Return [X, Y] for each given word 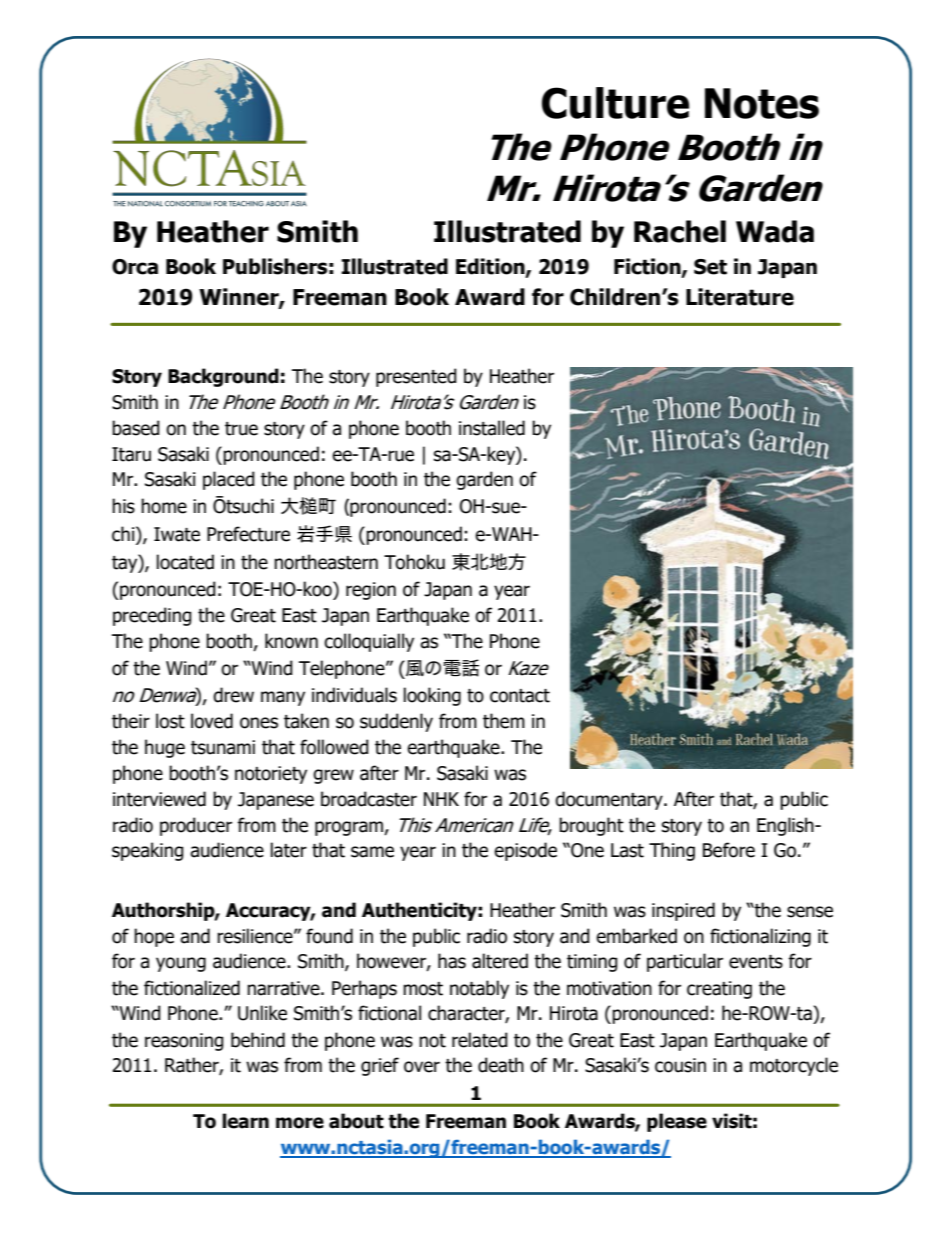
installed [492, 428]
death [501, 1065]
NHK [441, 799]
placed [229, 480]
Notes [762, 103]
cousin [680, 1065]
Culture [615, 103]
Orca [135, 267]
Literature [740, 297]
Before [729, 850]
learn [245, 1121]
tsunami [223, 747]
